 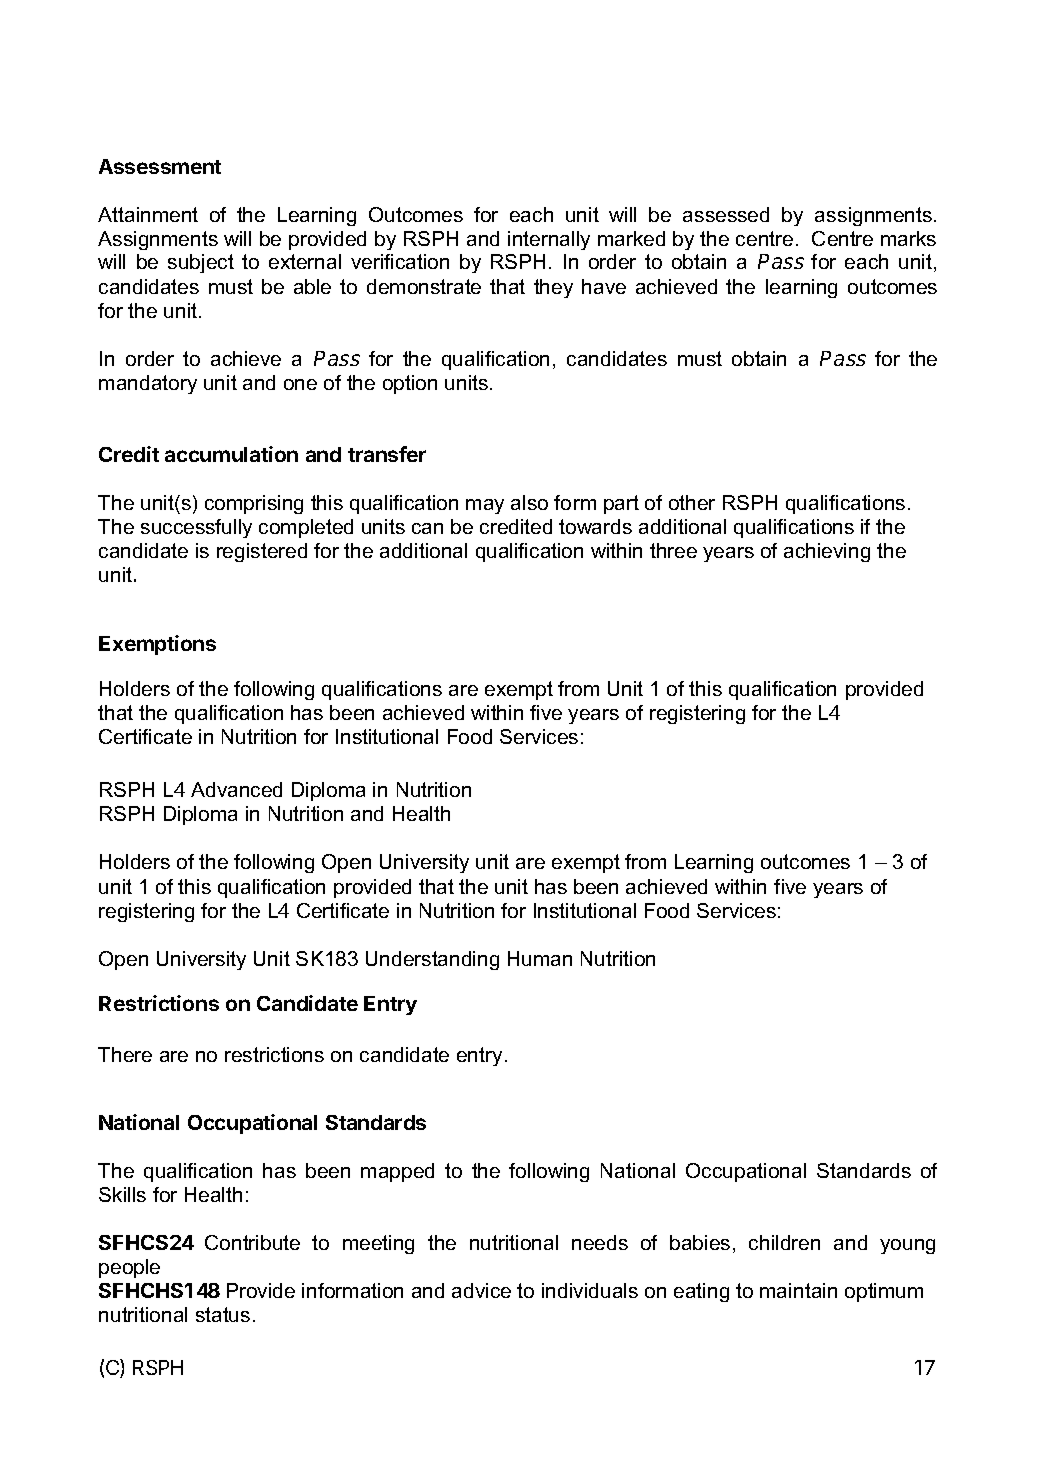 What do you see at coordinates (549, 240) in the screenshot?
I see `internally` at bounding box center [549, 240].
